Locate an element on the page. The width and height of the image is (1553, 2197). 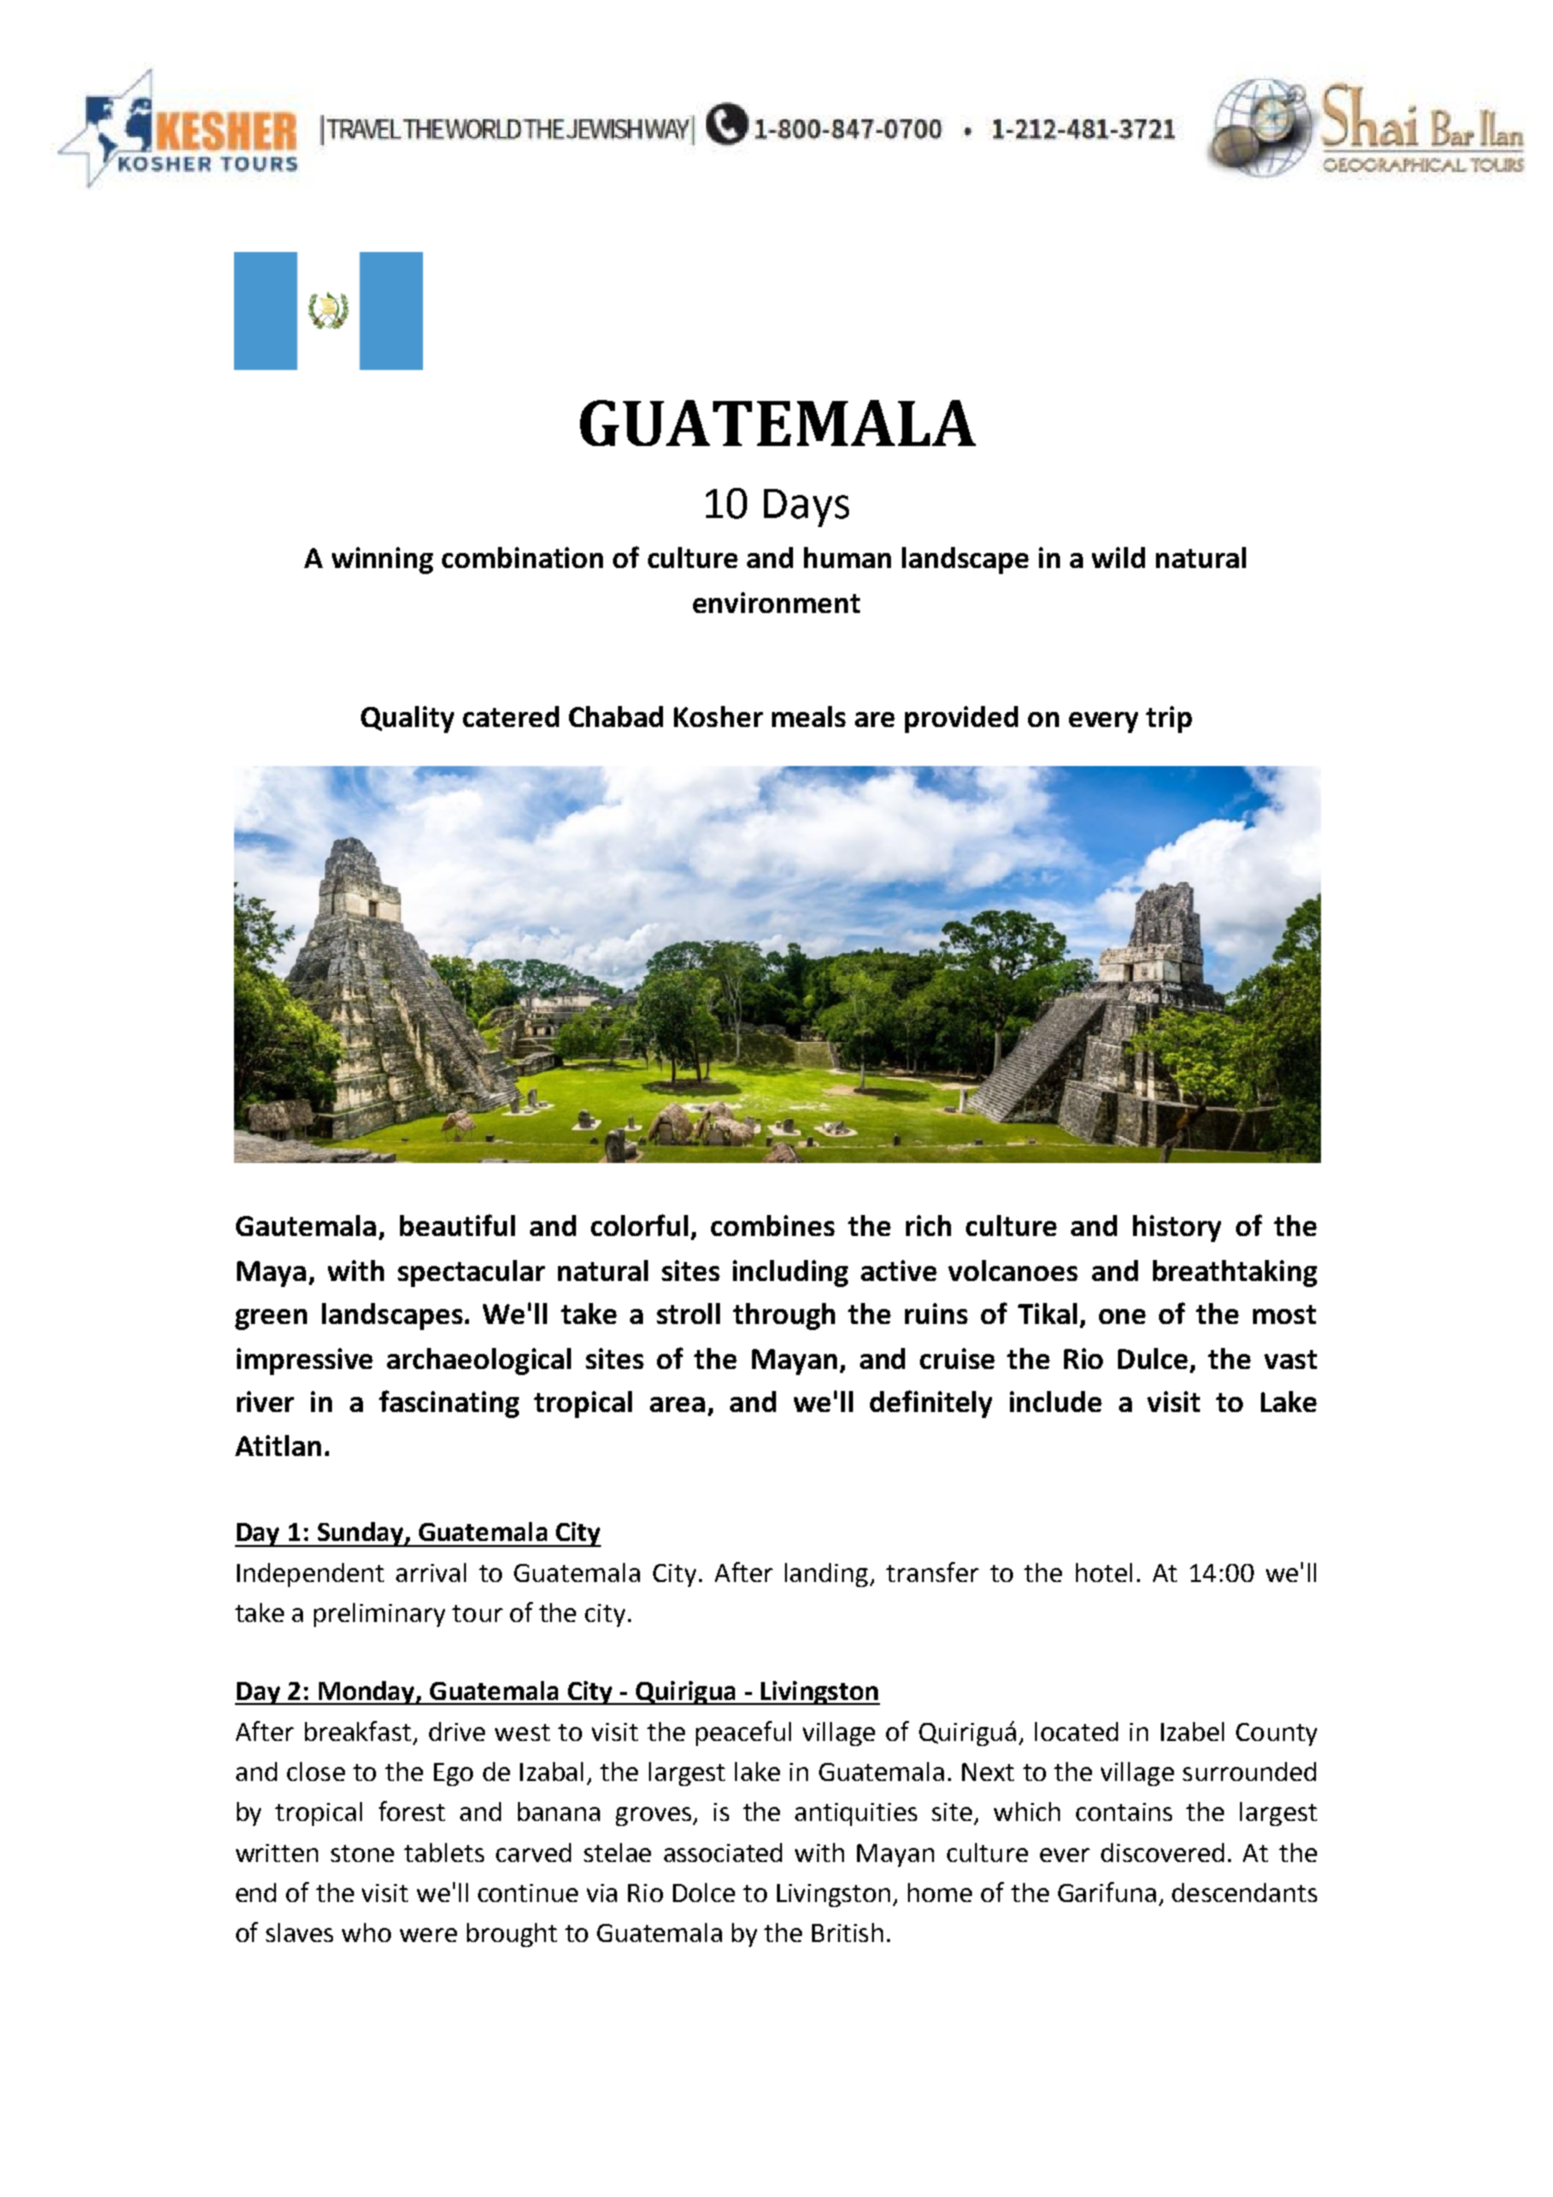
discovered is located at coordinates (1162, 1852).
